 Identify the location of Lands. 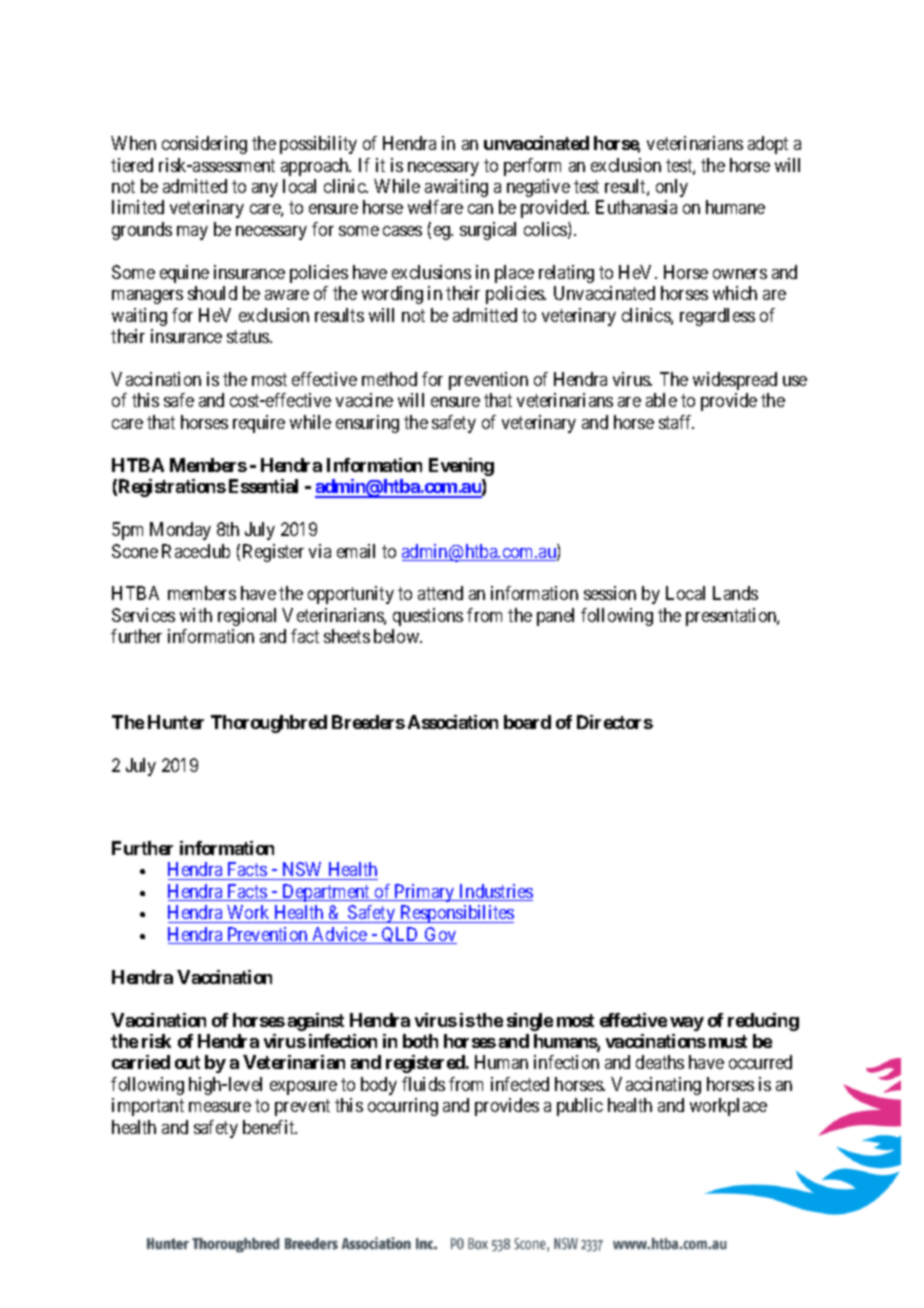
(735, 593).
